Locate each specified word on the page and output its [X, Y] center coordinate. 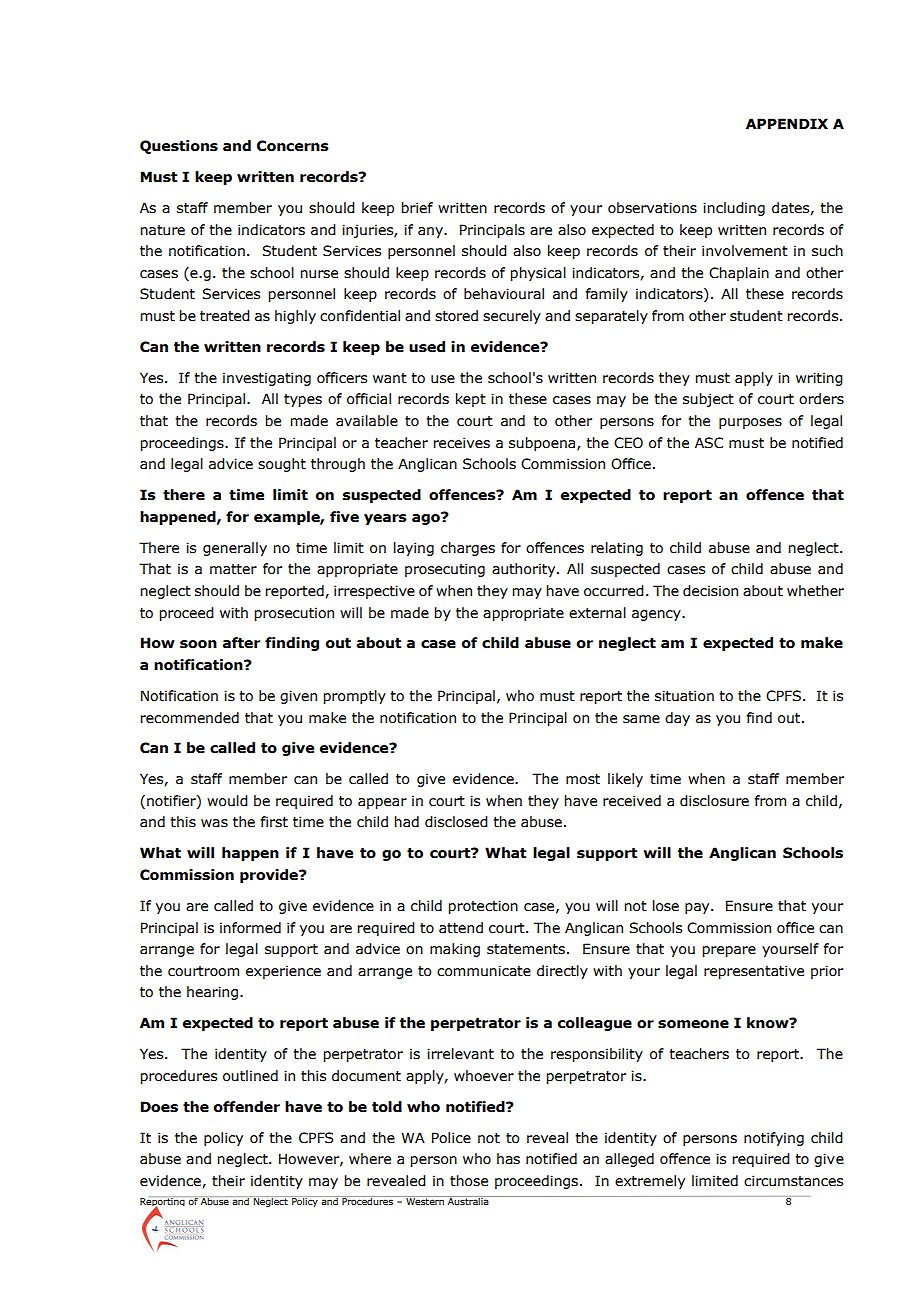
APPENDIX [787, 123]
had [407, 822]
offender [247, 1107]
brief [417, 208]
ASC [709, 443]
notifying [774, 1139]
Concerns [293, 146]
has [508, 1159]
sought [282, 465]
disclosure [714, 801]
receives [462, 443]
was [214, 823]
